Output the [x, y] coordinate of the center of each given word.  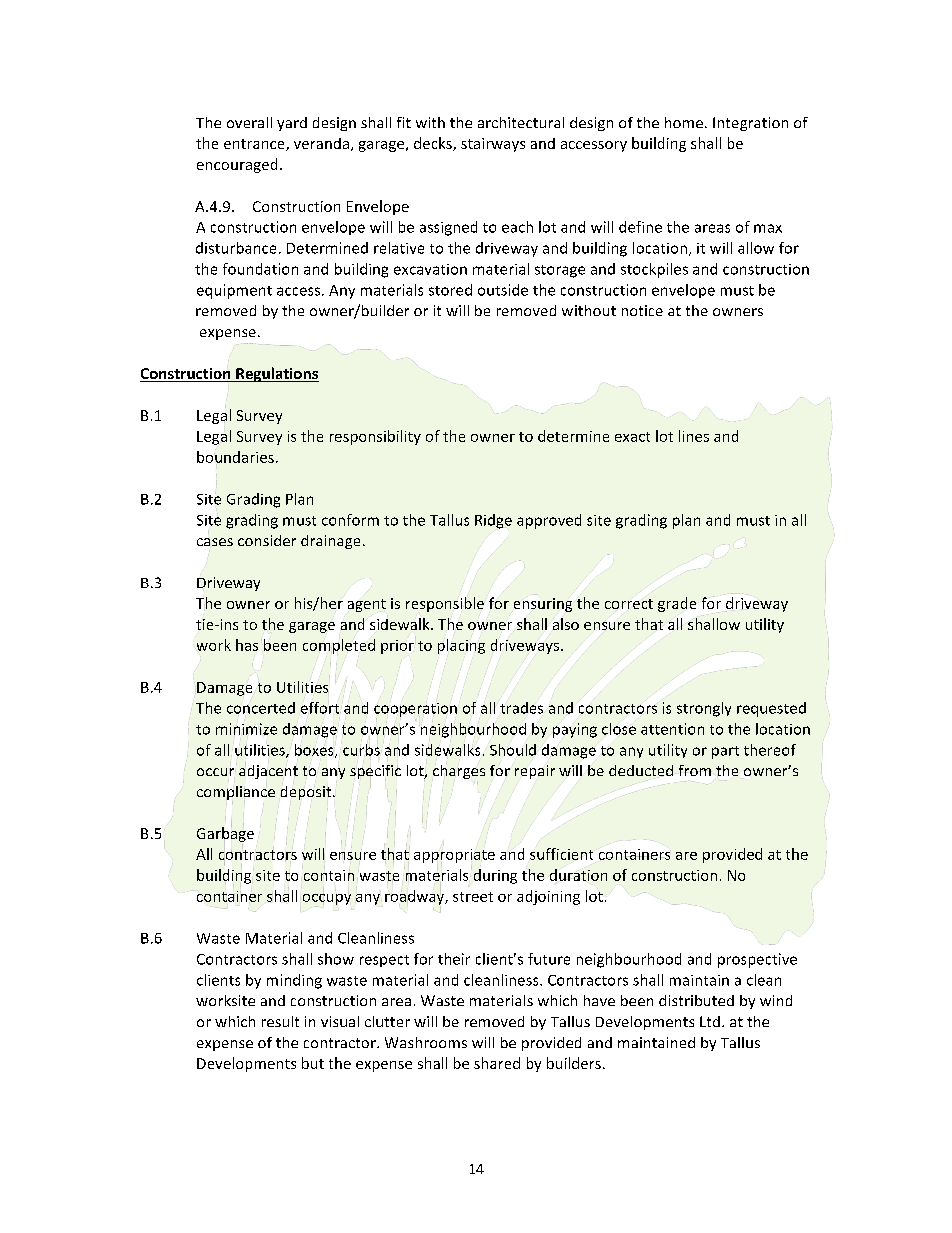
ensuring [543, 605]
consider [267, 540]
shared [497, 1063]
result [280, 1021]
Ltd [710, 1021]
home [684, 122]
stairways [493, 145]
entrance [255, 145]
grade [677, 604]
